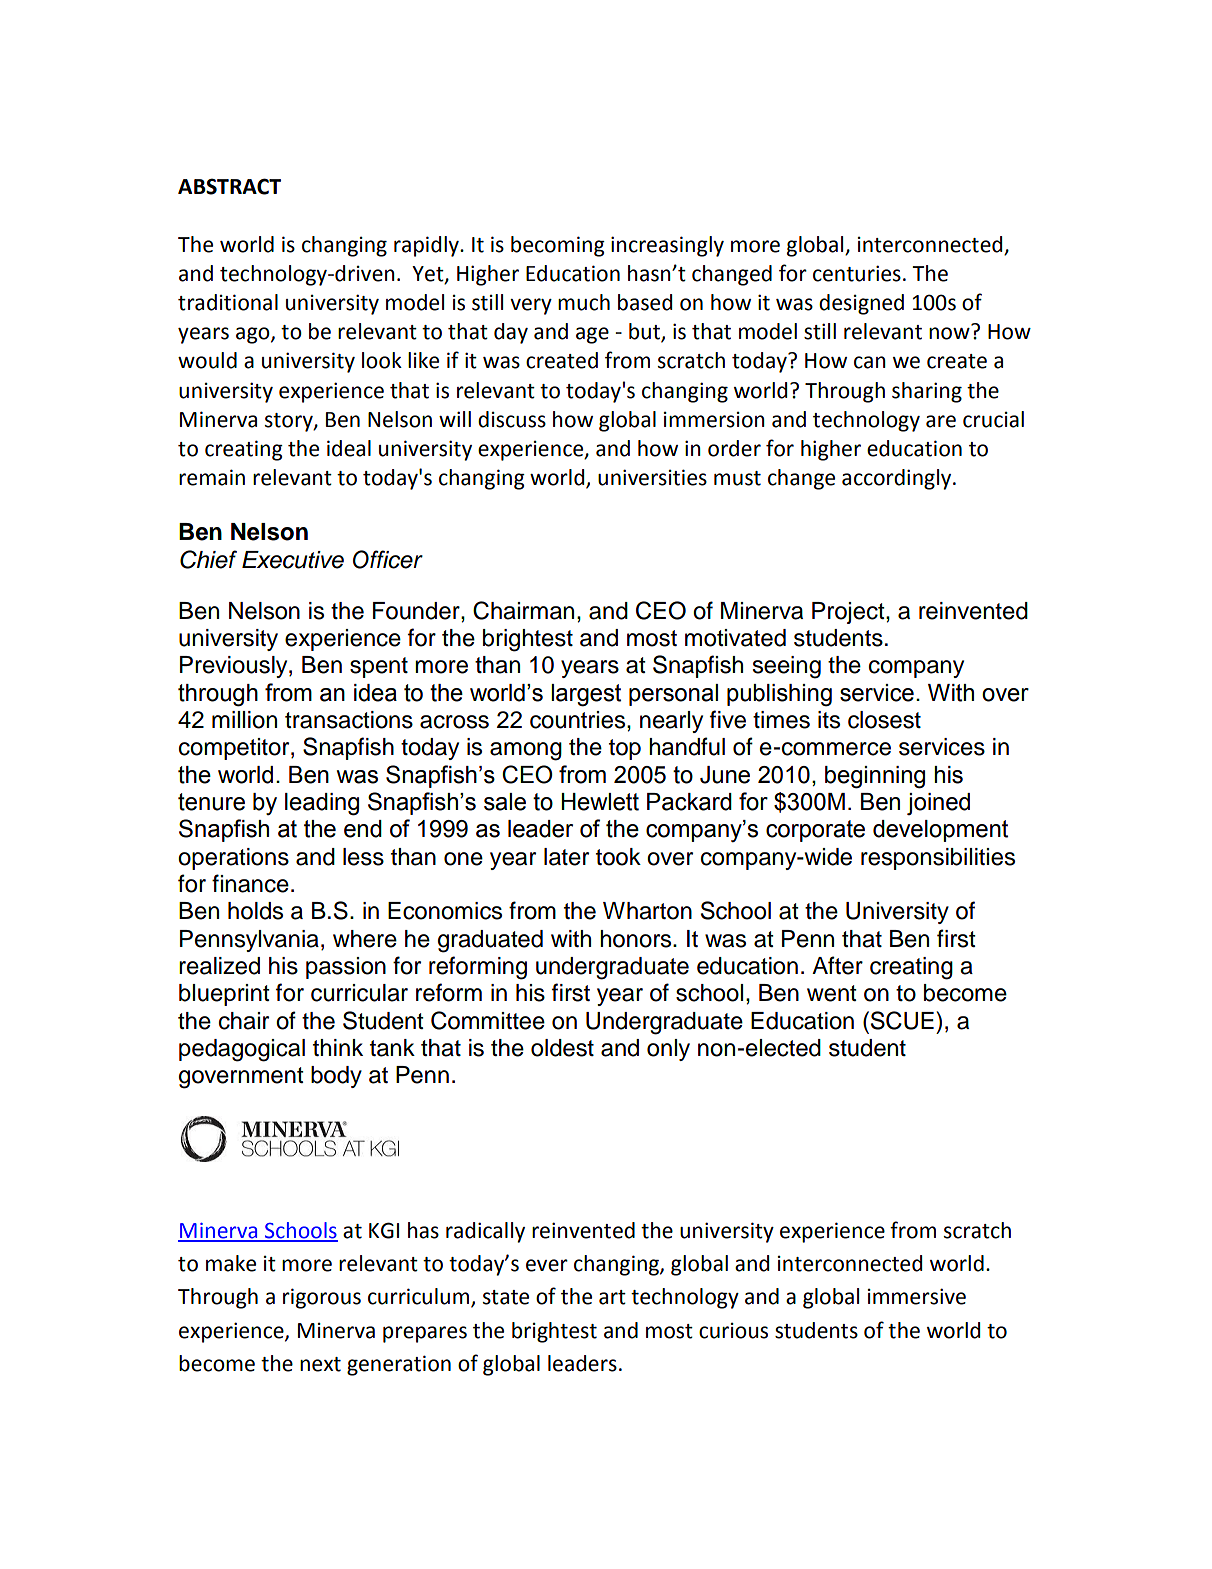 Image resolution: width=1212 pixels, height=1569 pixels. I want to click on leading, so click(322, 804).
